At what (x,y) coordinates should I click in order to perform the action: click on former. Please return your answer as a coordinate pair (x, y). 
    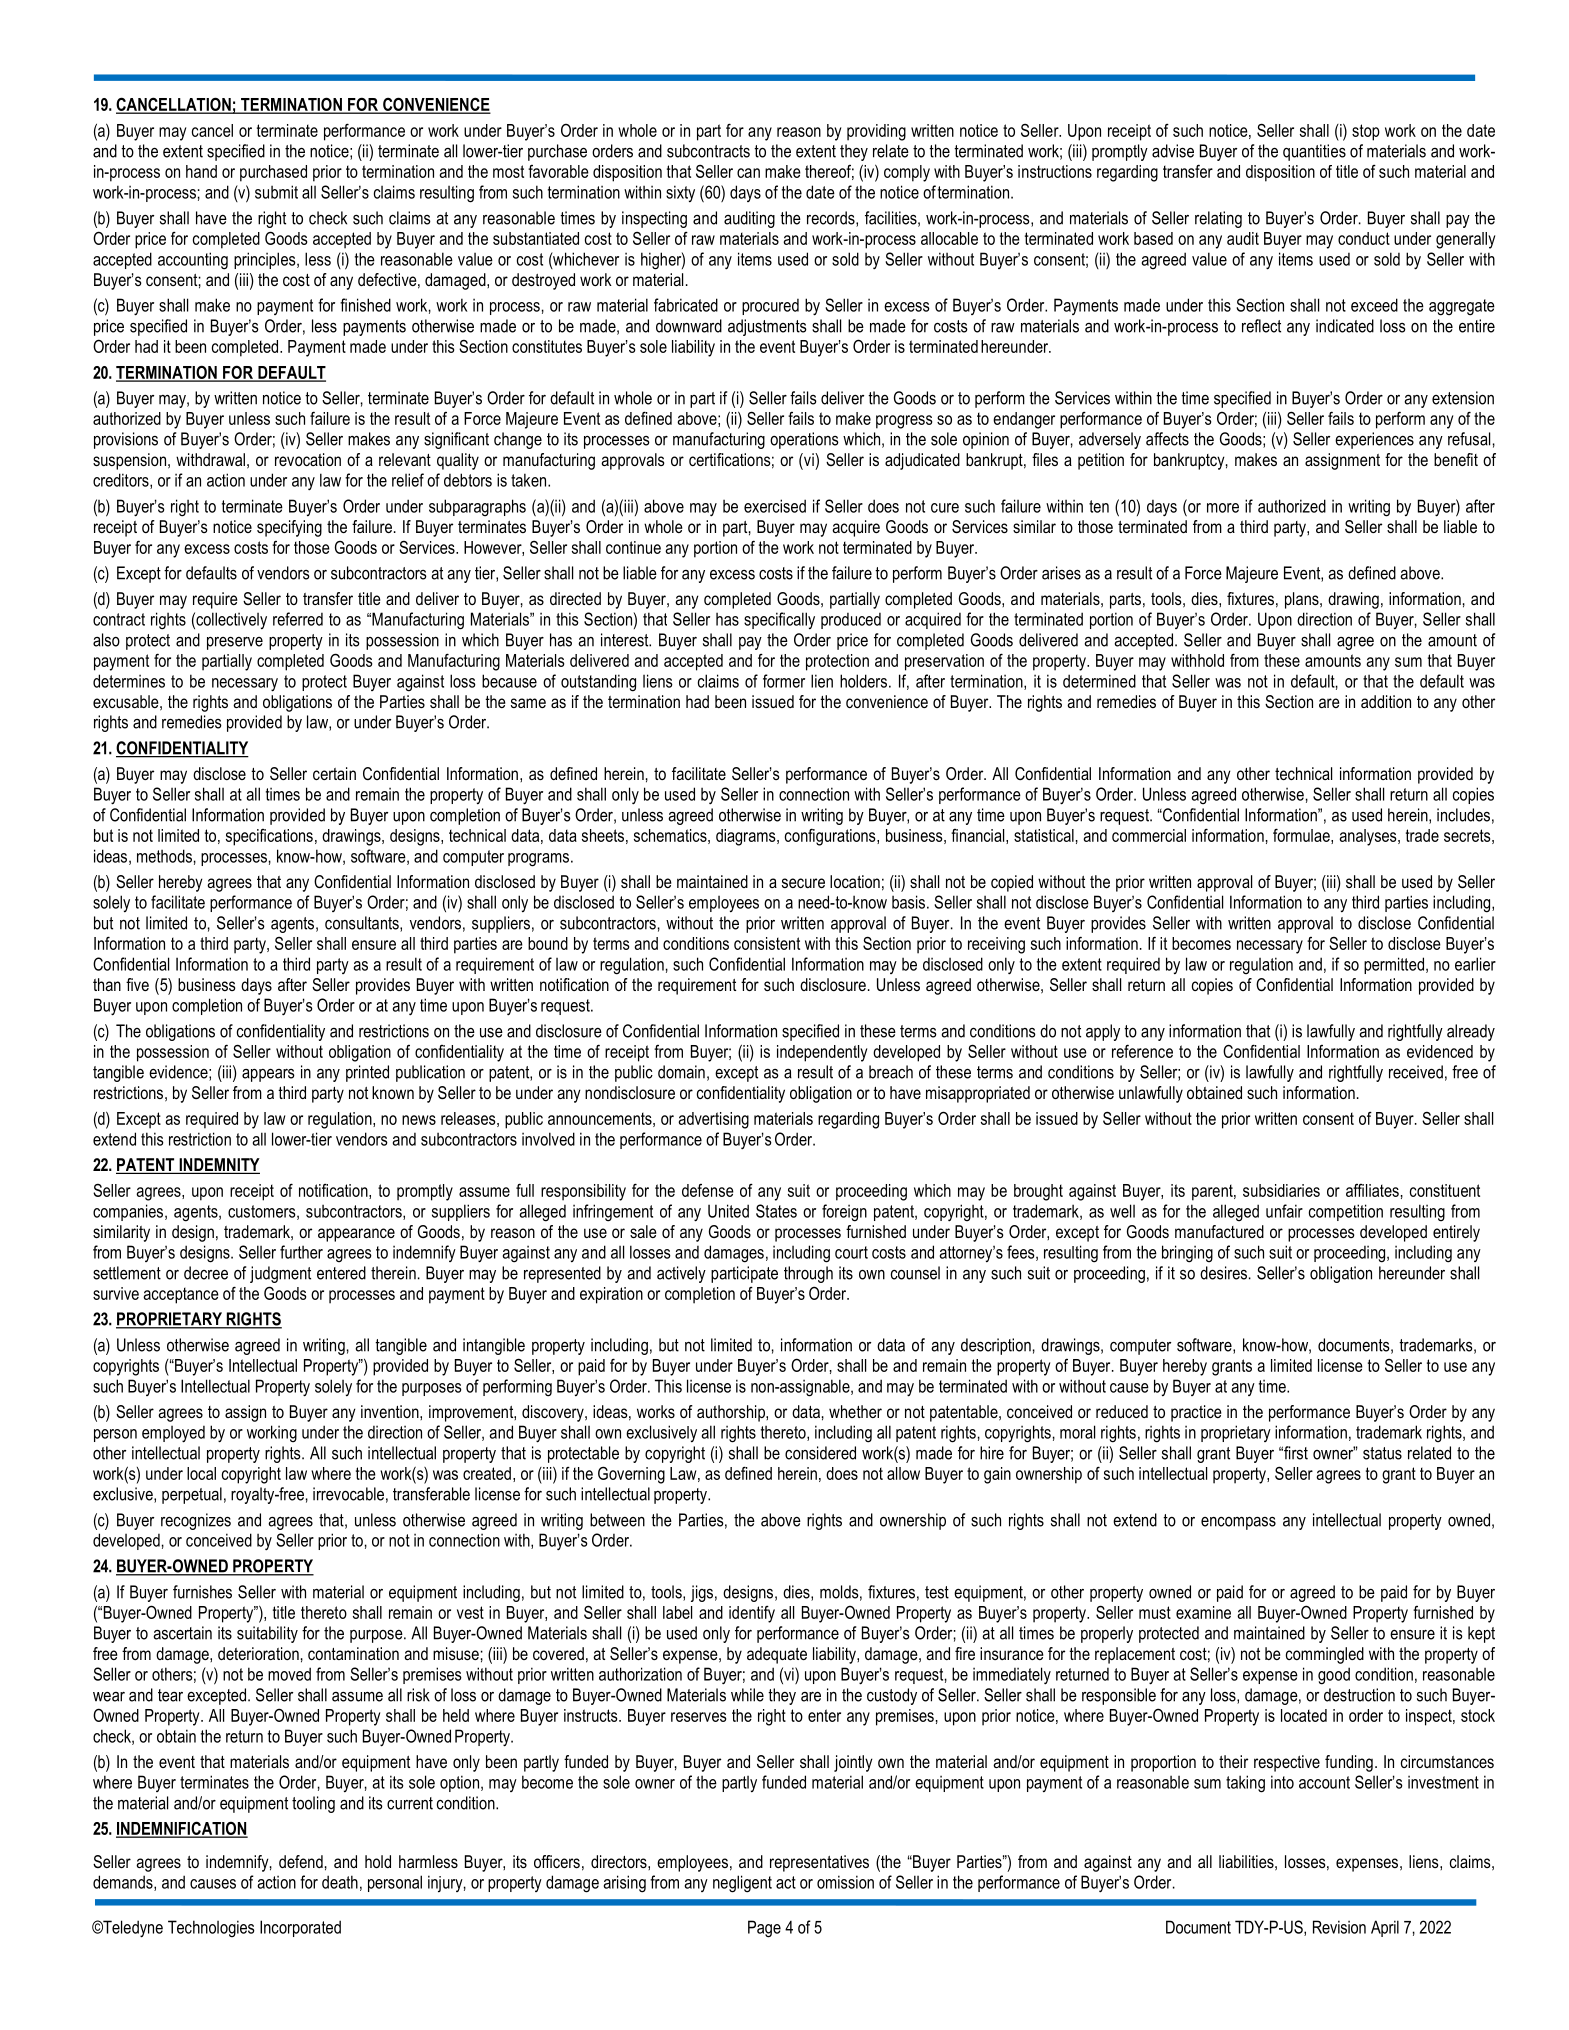
    Looking at the image, I should click on (784, 681).
